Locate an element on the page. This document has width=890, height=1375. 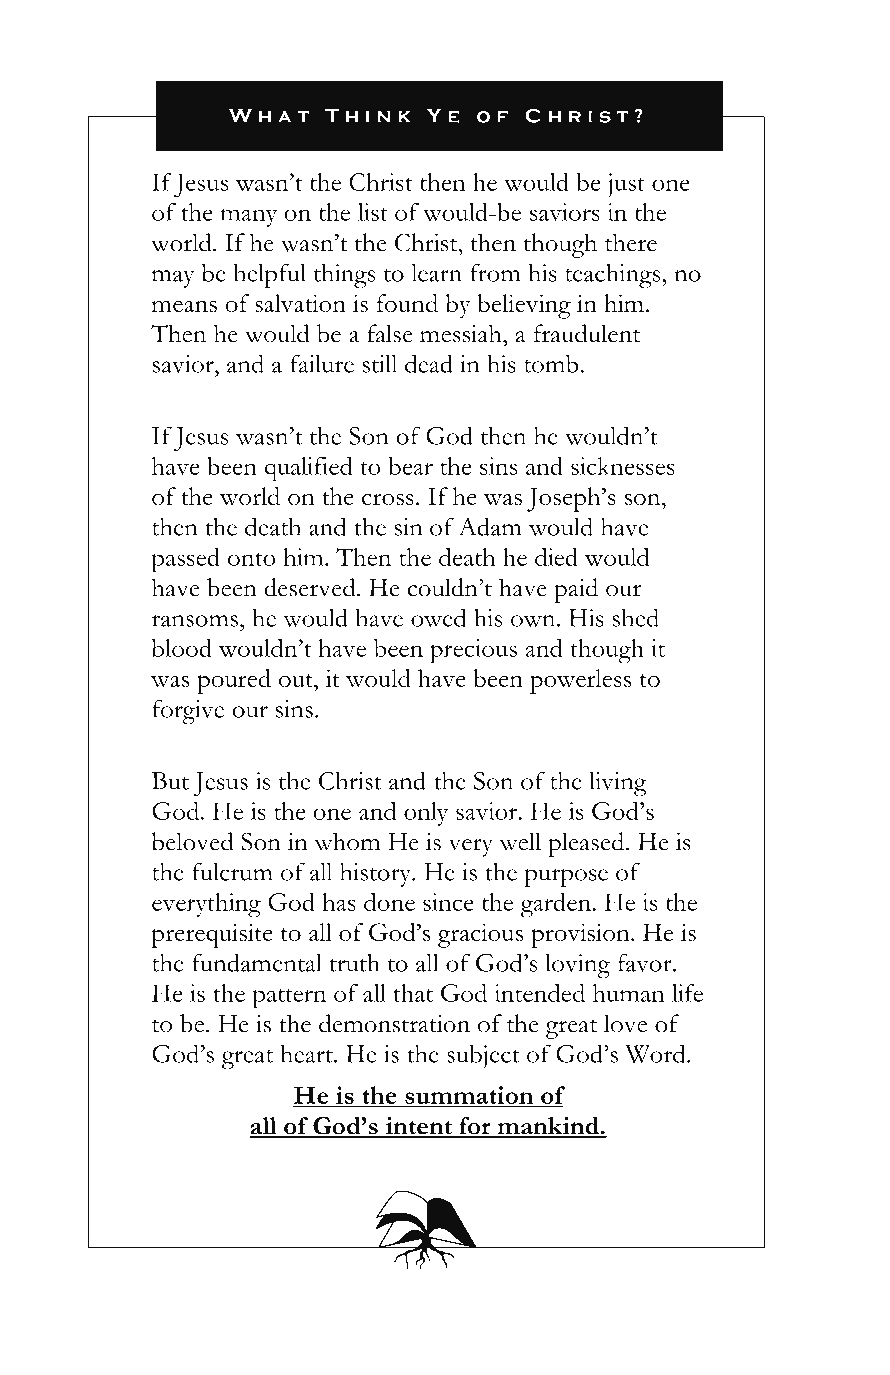
Word is located at coordinates (656, 1053).
